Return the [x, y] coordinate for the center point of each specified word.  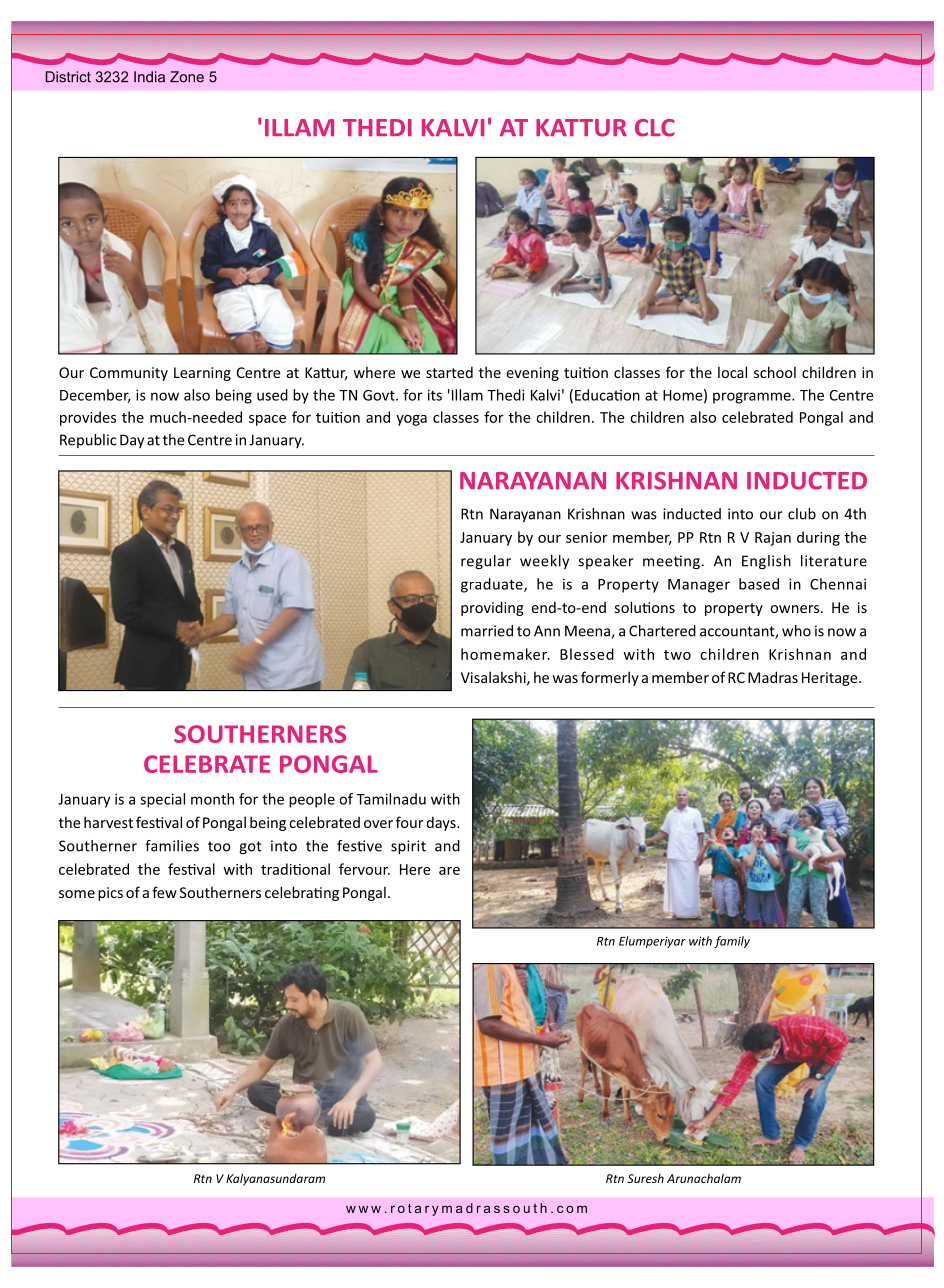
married [487, 631]
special [162, 800]
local [732, 372]
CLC [655, 128]
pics [110, 894]
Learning [202, 374]
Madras [773, 677]
